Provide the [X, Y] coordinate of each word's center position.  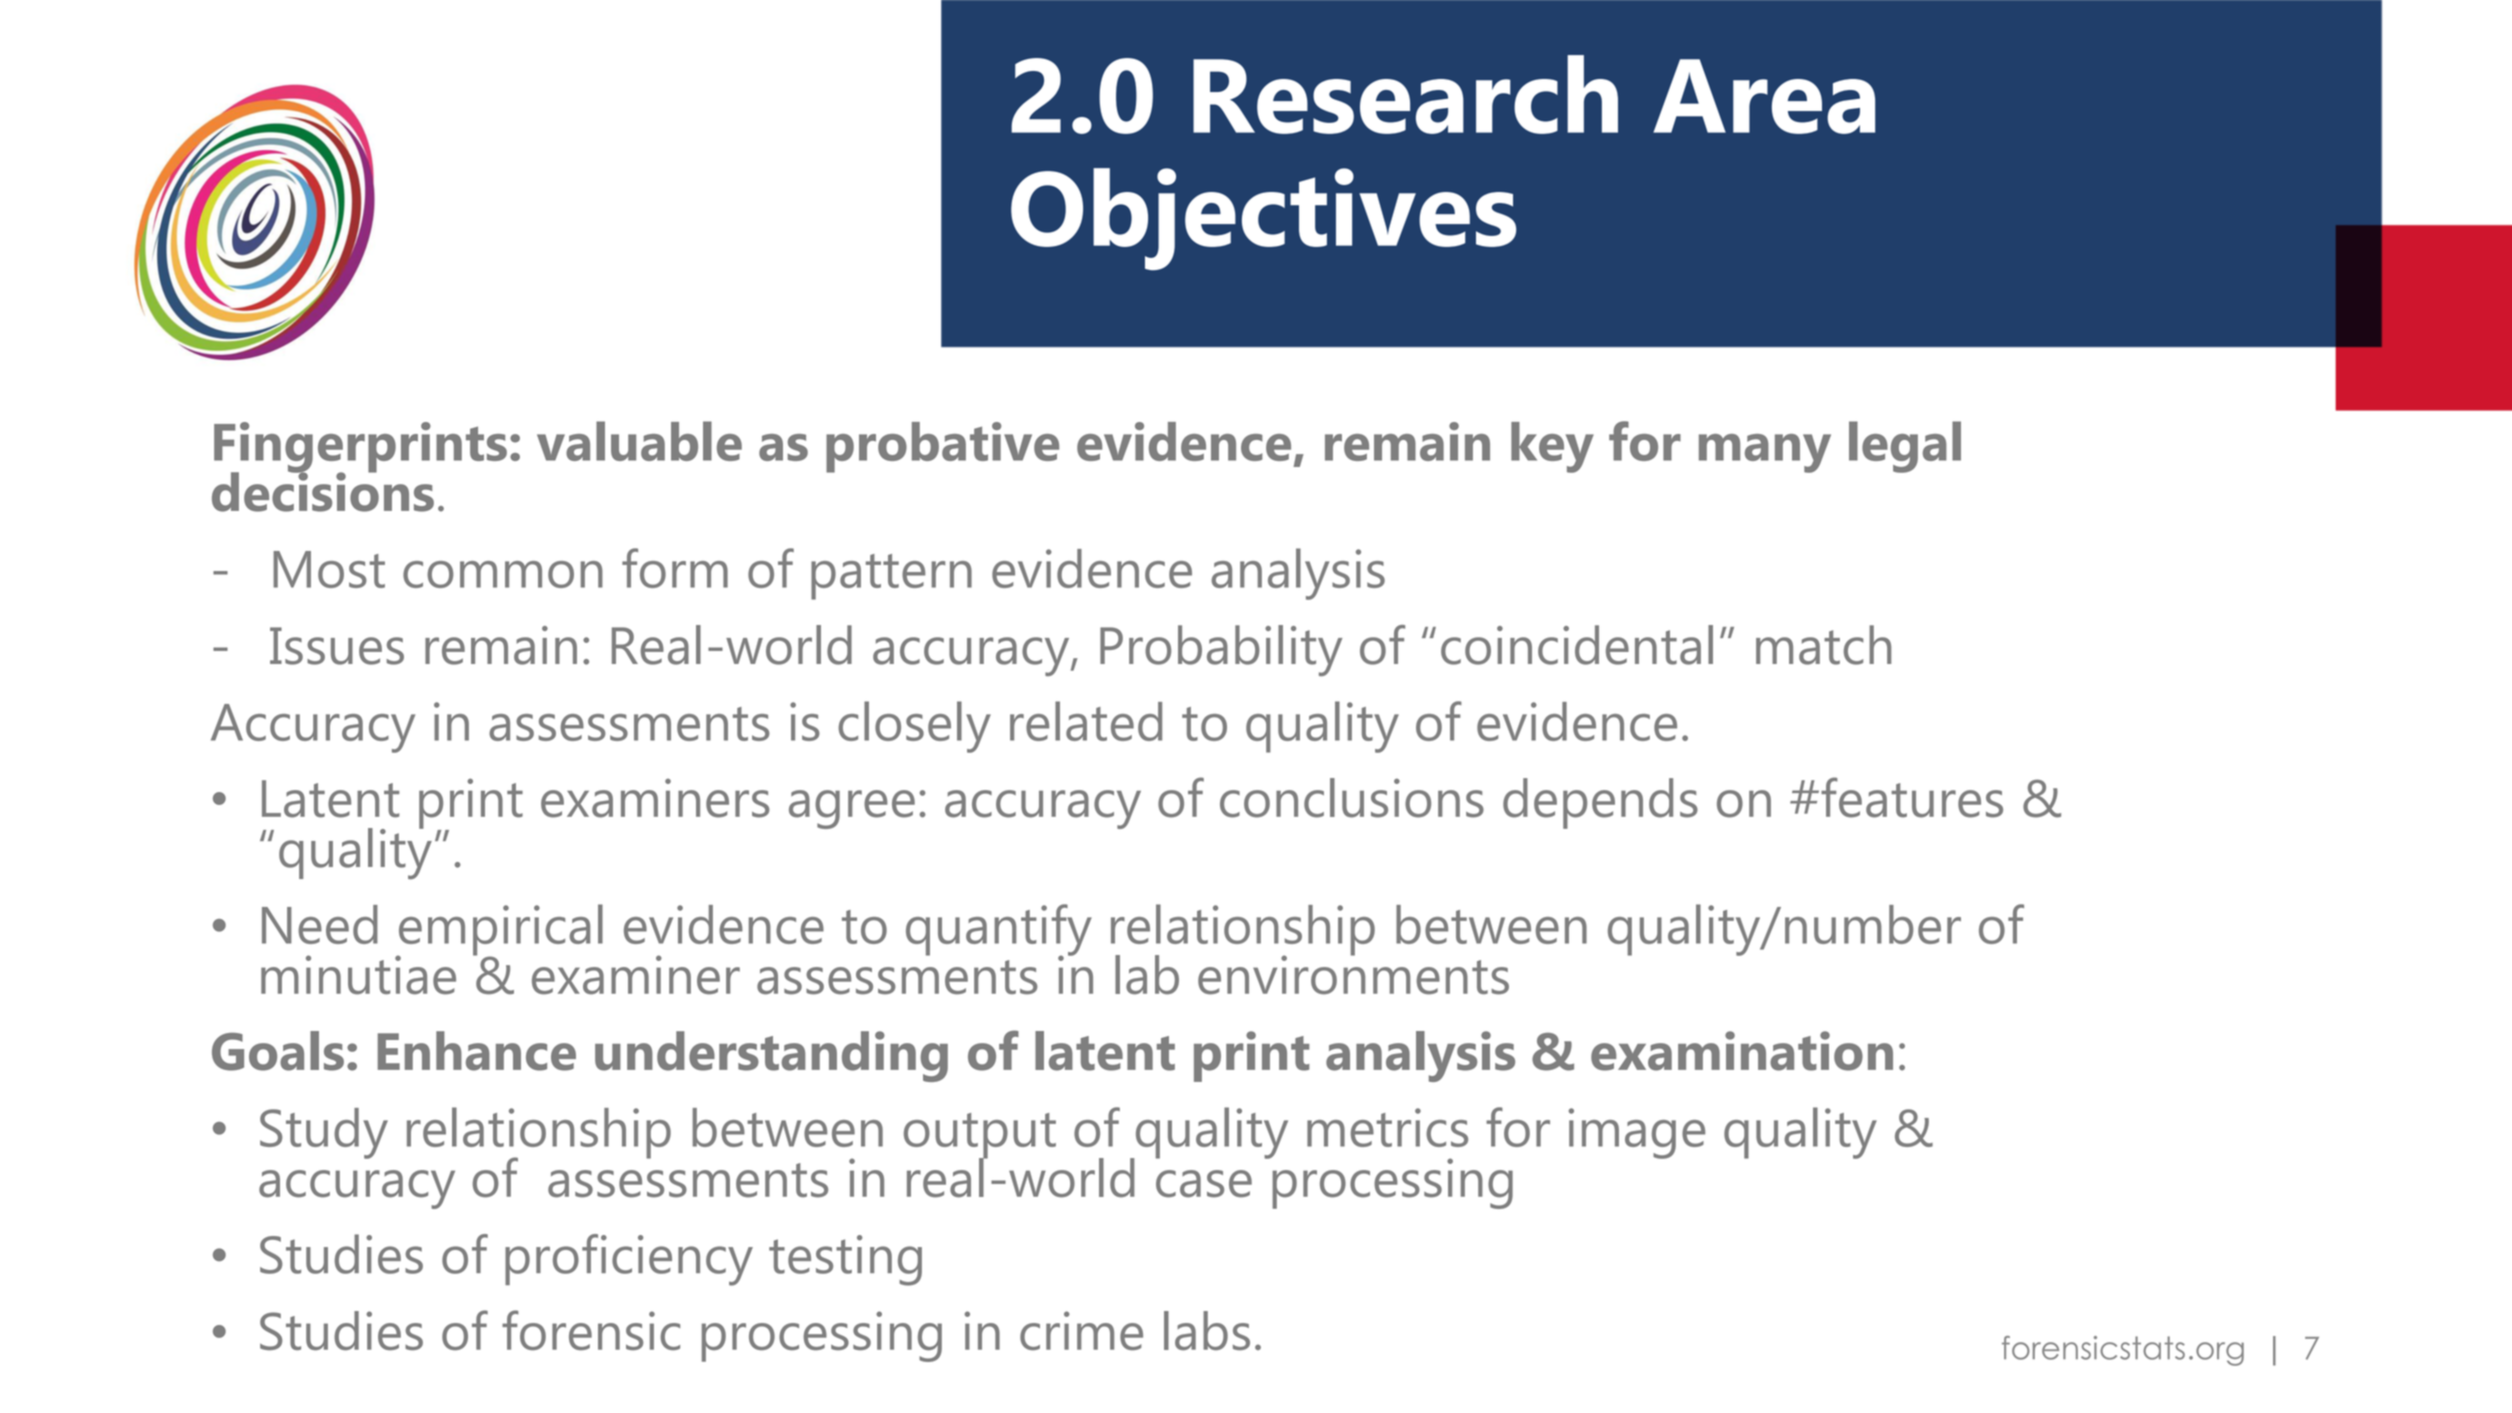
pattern [891, 577]
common [503, 574]
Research [1405, 94]
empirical [499, 931]
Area [1764, 96]
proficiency [629, 1260]
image [1637, 1133]
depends [1600, 803]
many [1765, 453]
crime [1081, 1330]
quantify [999, 931]
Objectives [1263, 219]
